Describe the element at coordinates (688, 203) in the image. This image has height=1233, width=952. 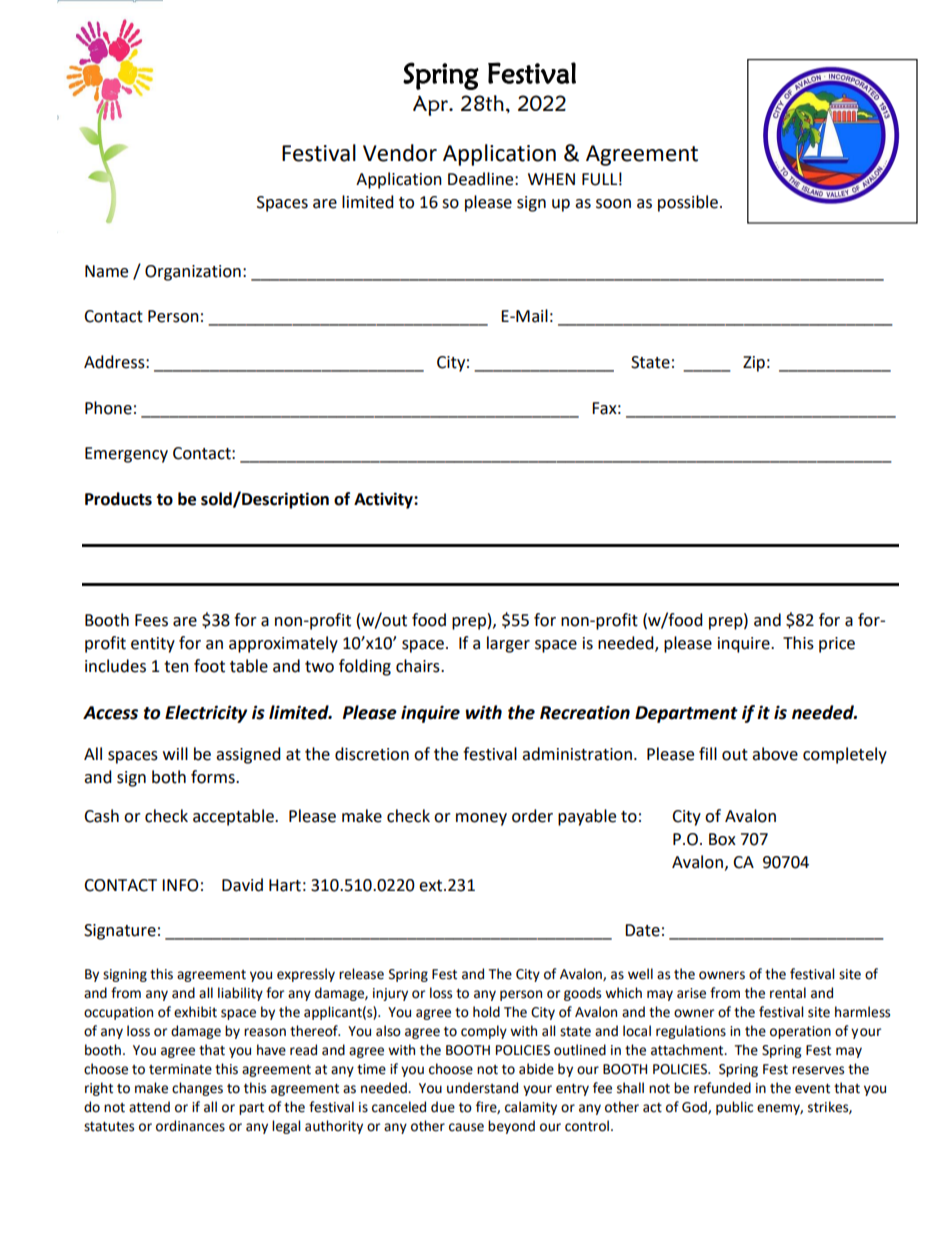
I see `possible` at that location.
